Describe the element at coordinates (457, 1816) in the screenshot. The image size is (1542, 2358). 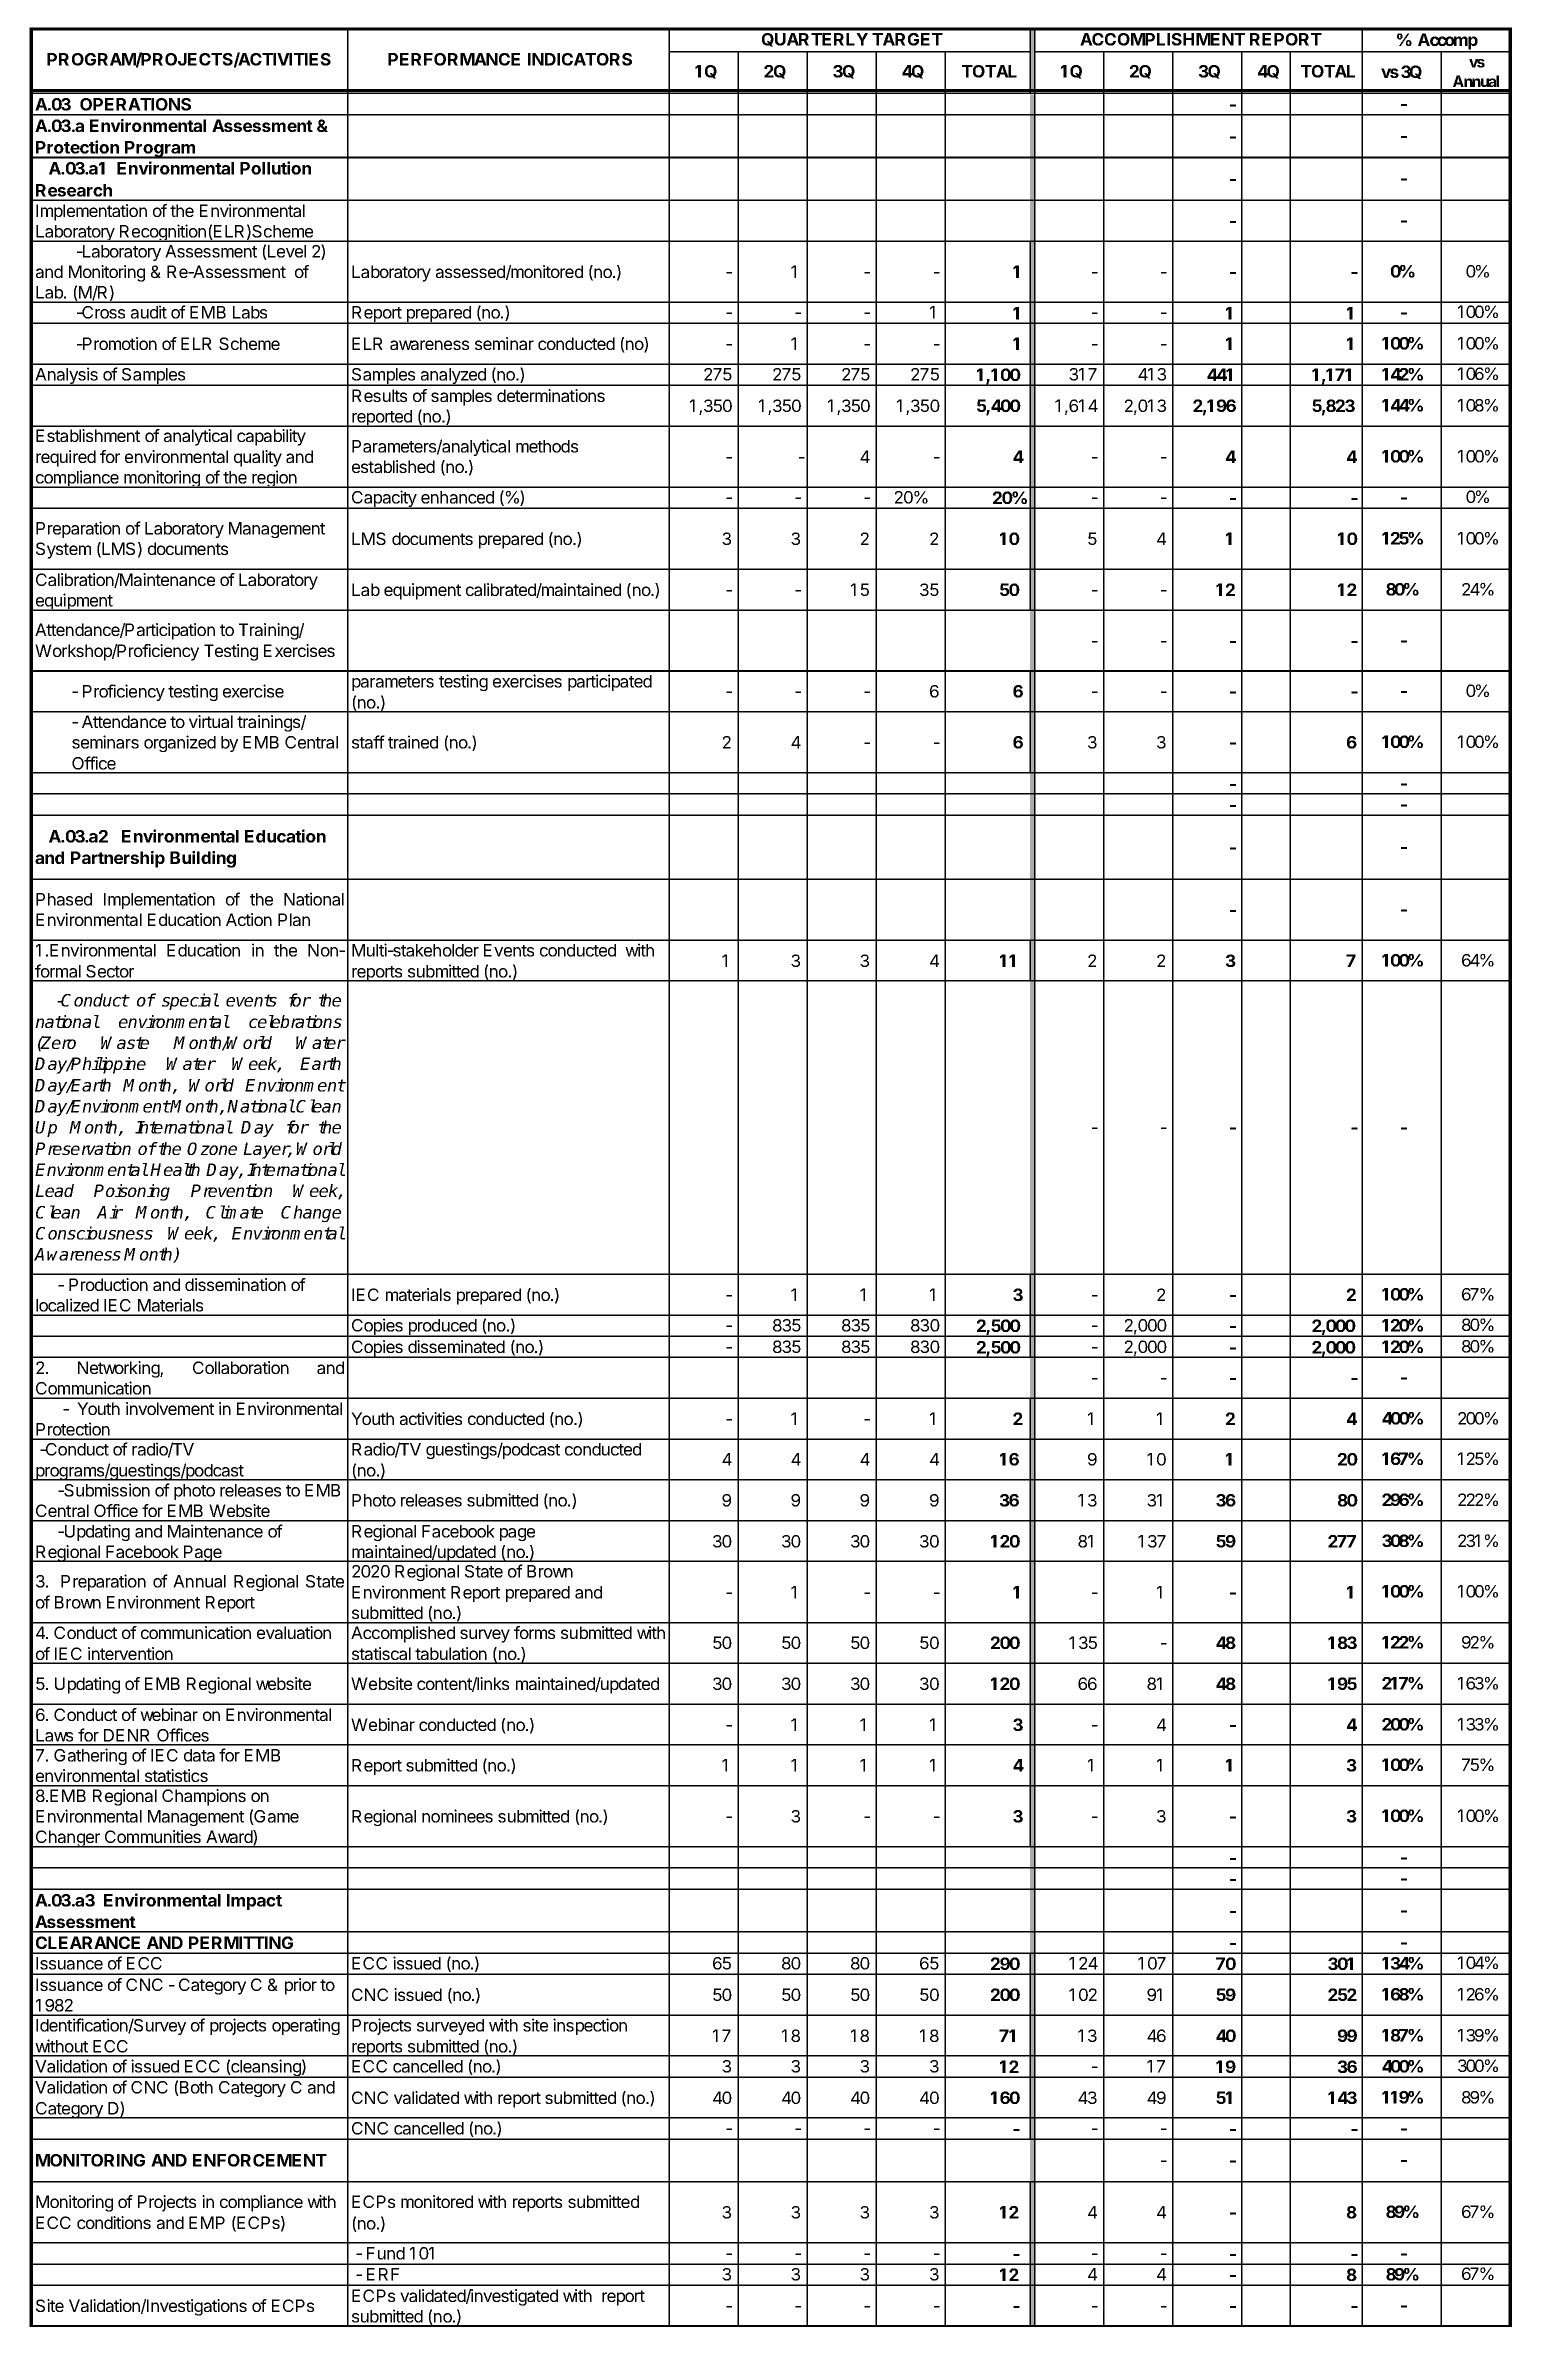
I see `nominees` at that location.
